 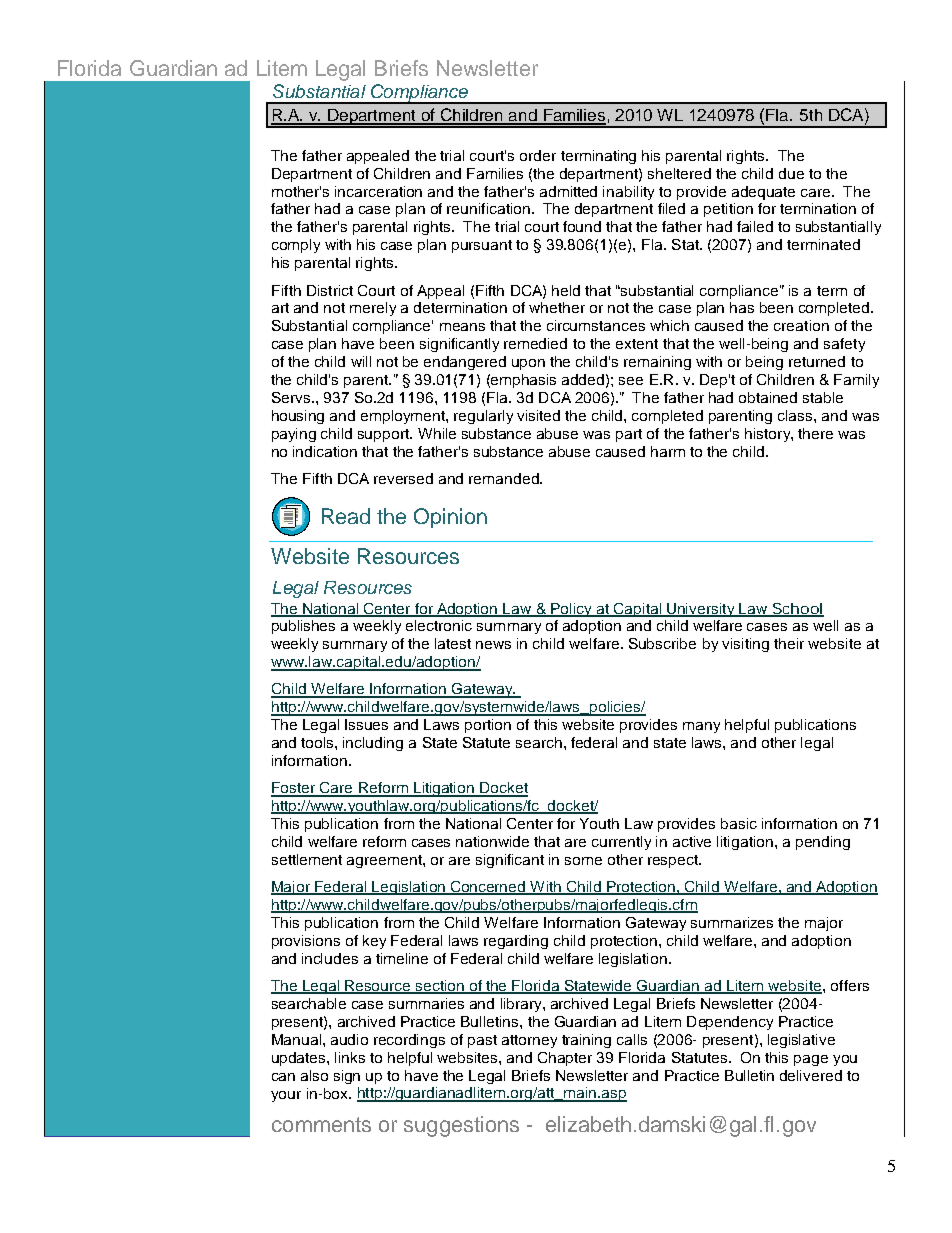 What do you see at coordinates (321, 1124) in the screenshot?
I see `comments` at bounding box center [321, 1124].
